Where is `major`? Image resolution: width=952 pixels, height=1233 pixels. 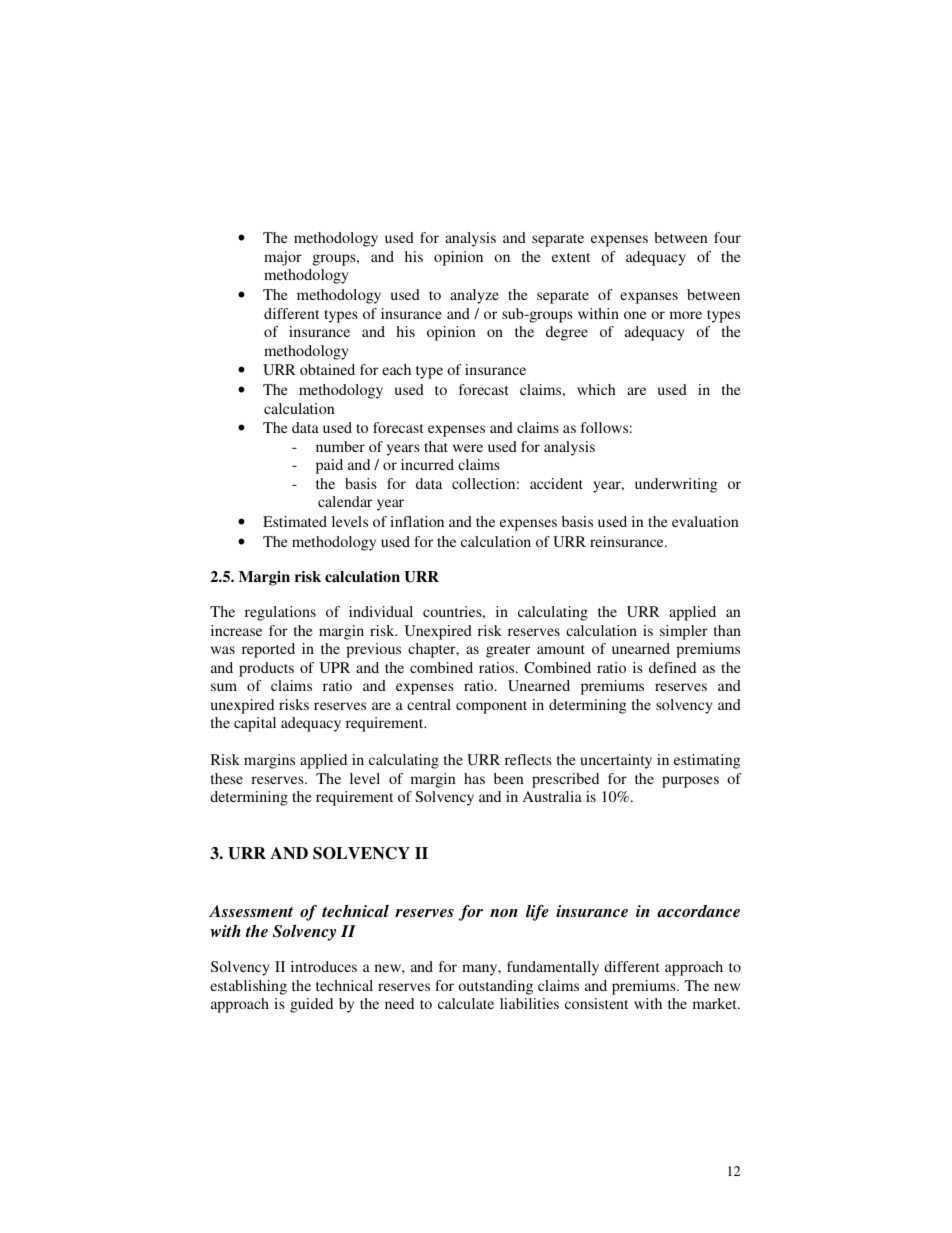
major is located at coordinates (283, 258).
